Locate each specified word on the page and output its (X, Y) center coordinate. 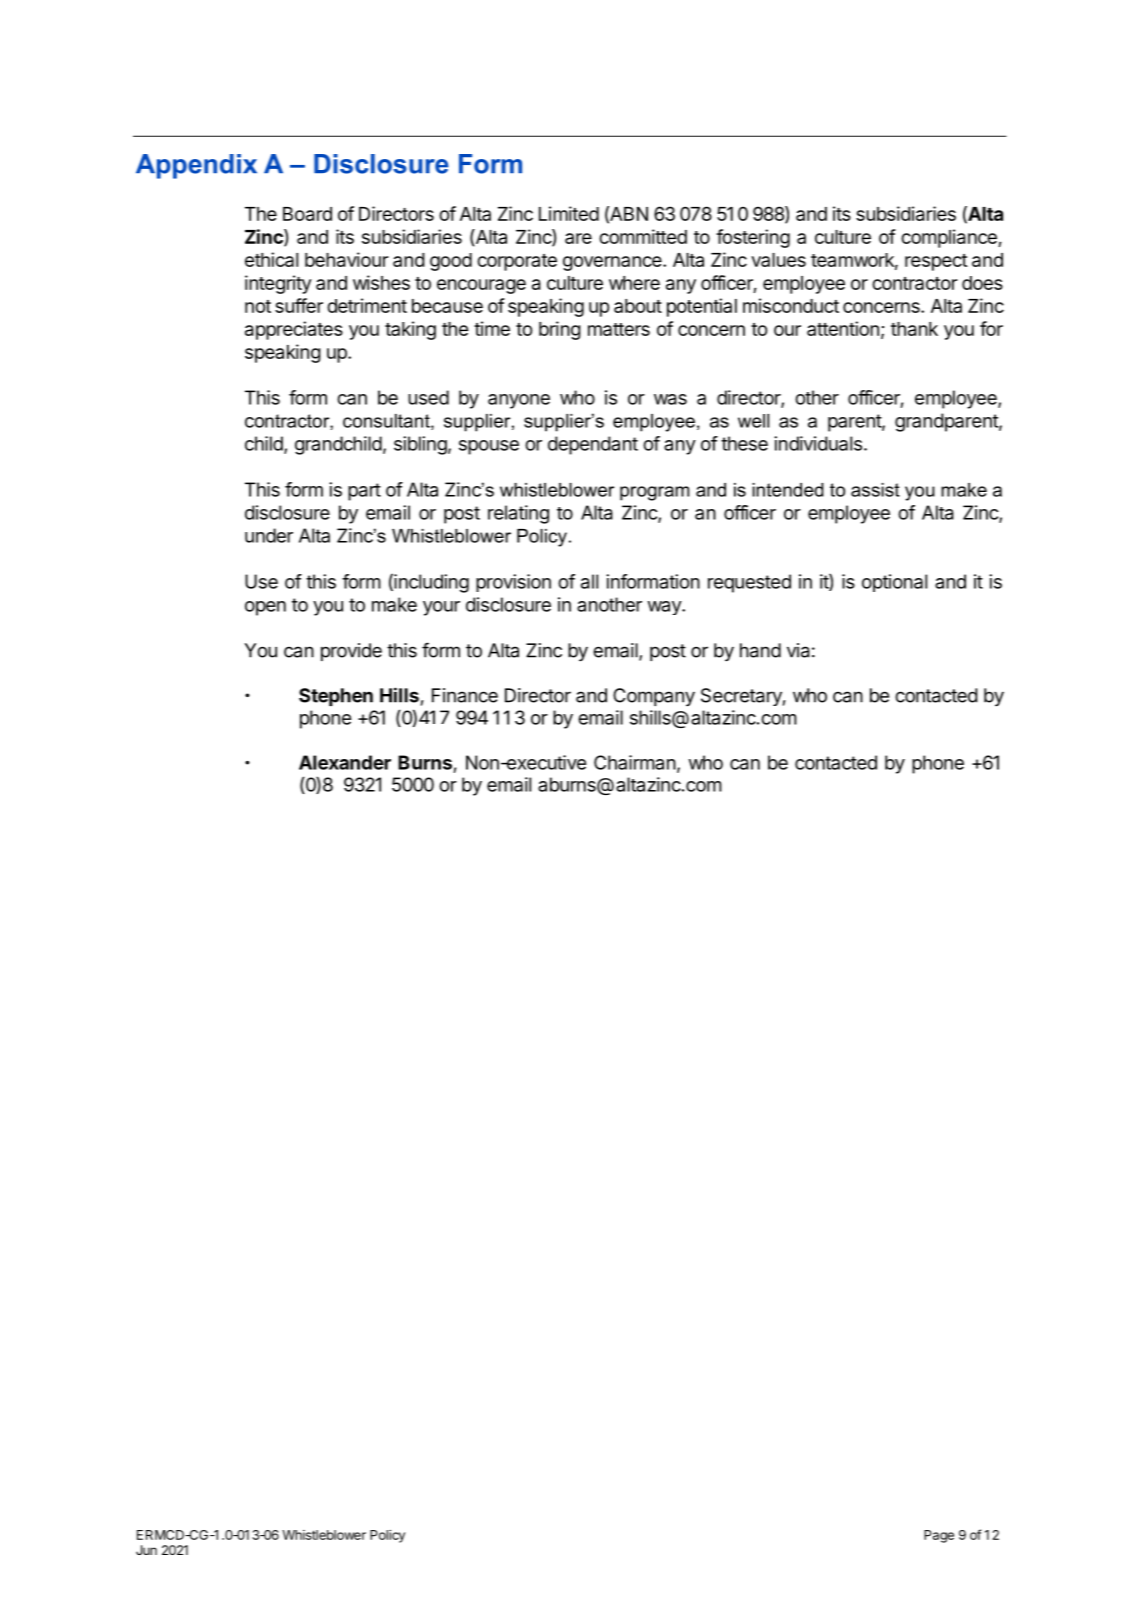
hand (760, 650)
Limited (569, 213)
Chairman (635, 762)
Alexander (345, 762)
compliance (950, 238)
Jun (146, 1550)
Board (307, 214)
